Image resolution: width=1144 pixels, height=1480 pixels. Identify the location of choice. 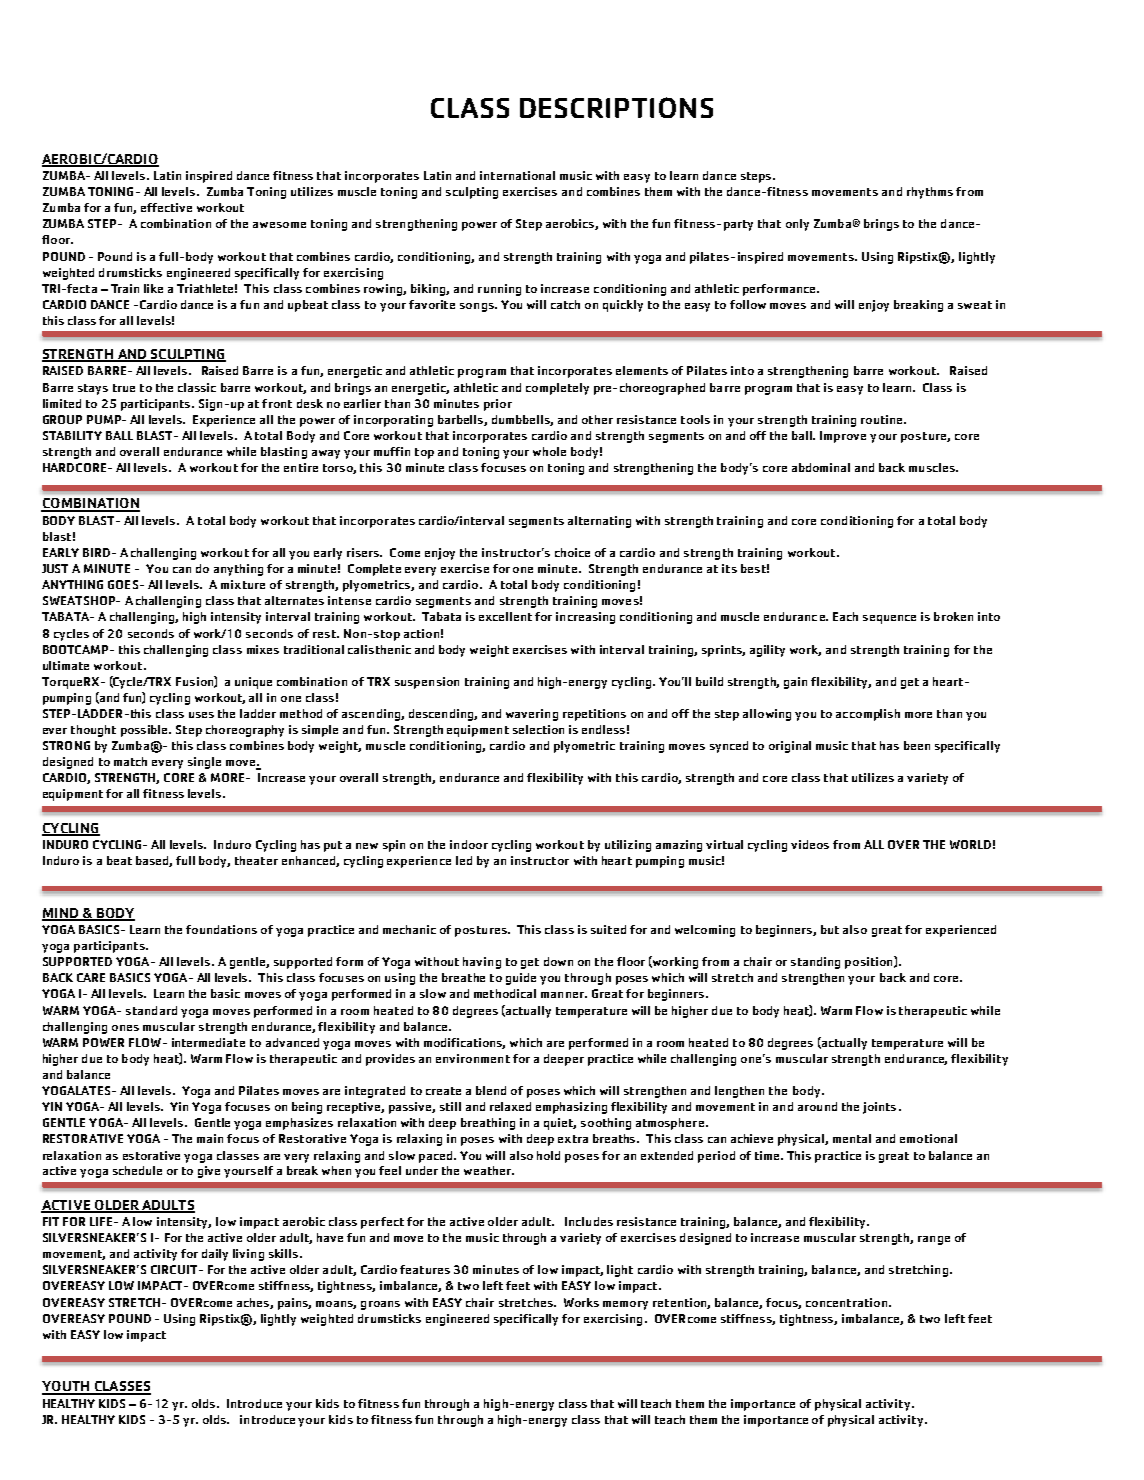
(572, 552).
